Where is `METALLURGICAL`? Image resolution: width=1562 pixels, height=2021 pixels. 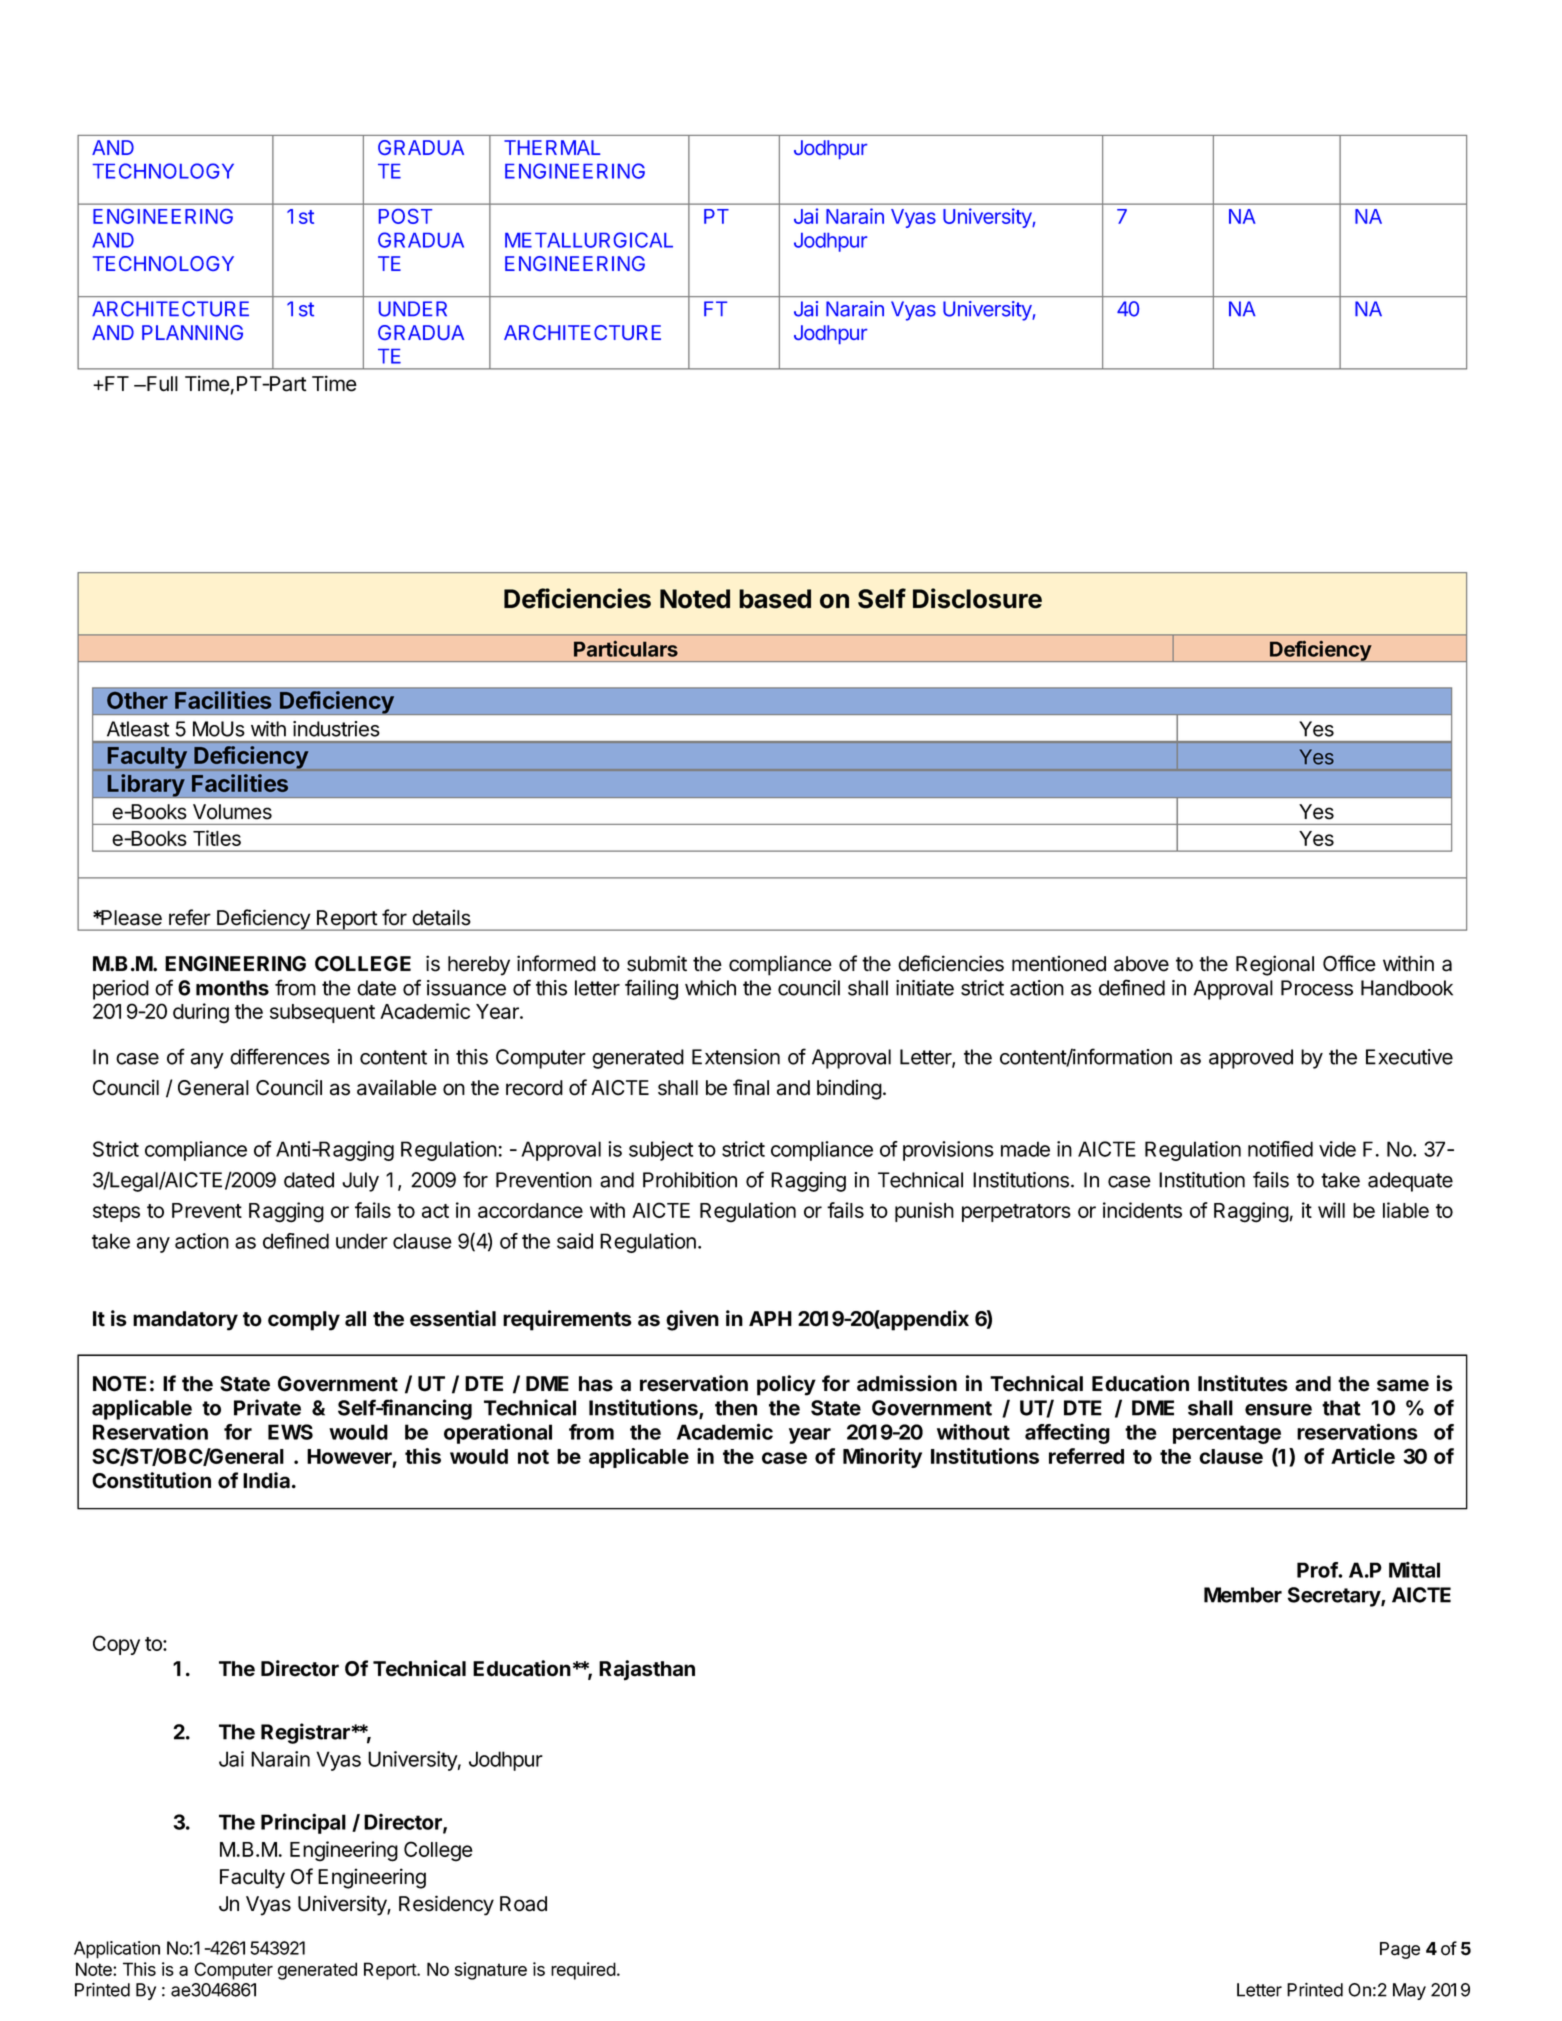
METALLURGICAL is located at coordinates (589, 240).
